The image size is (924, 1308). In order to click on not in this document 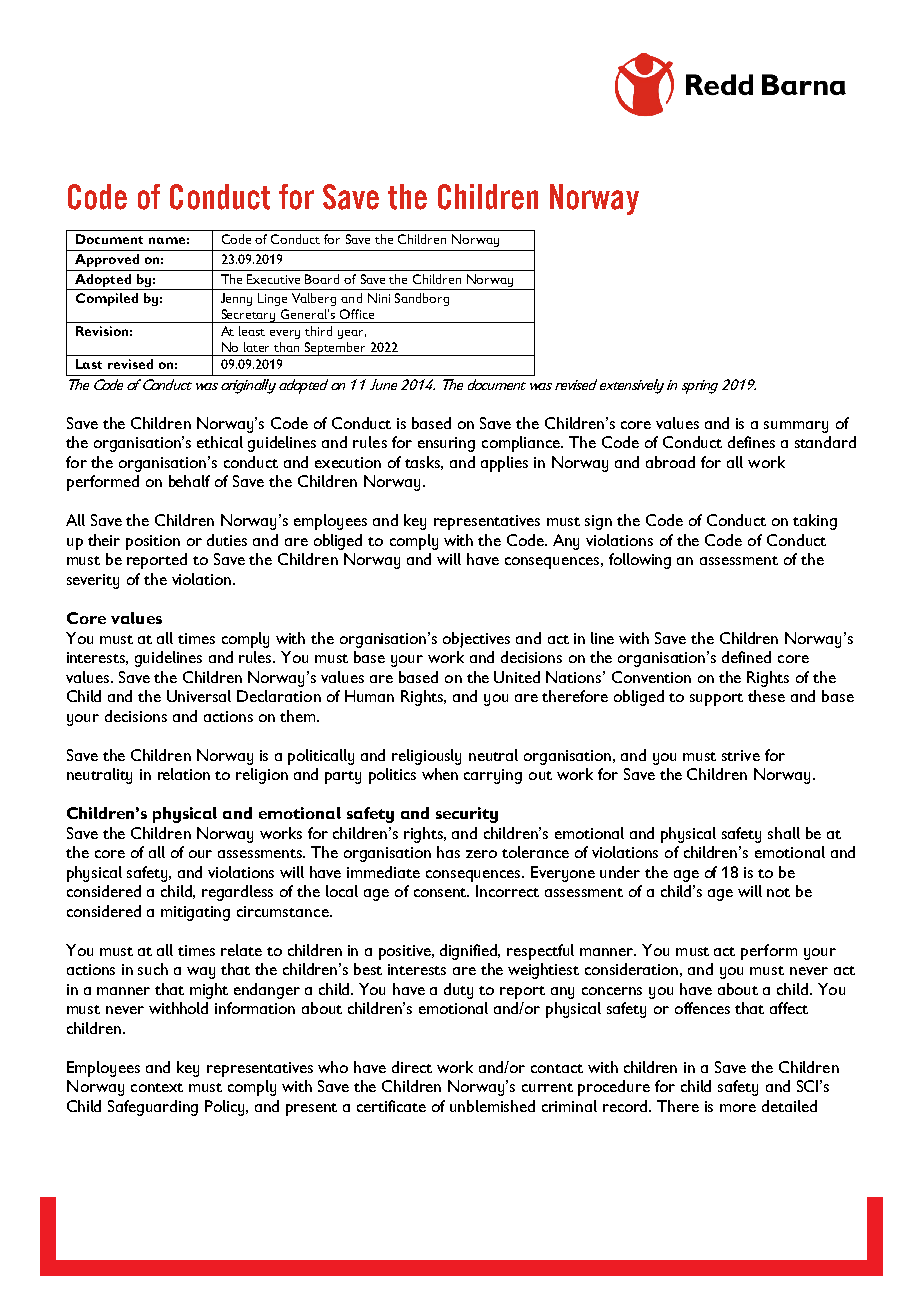, I will do `click(778, 892)`.
